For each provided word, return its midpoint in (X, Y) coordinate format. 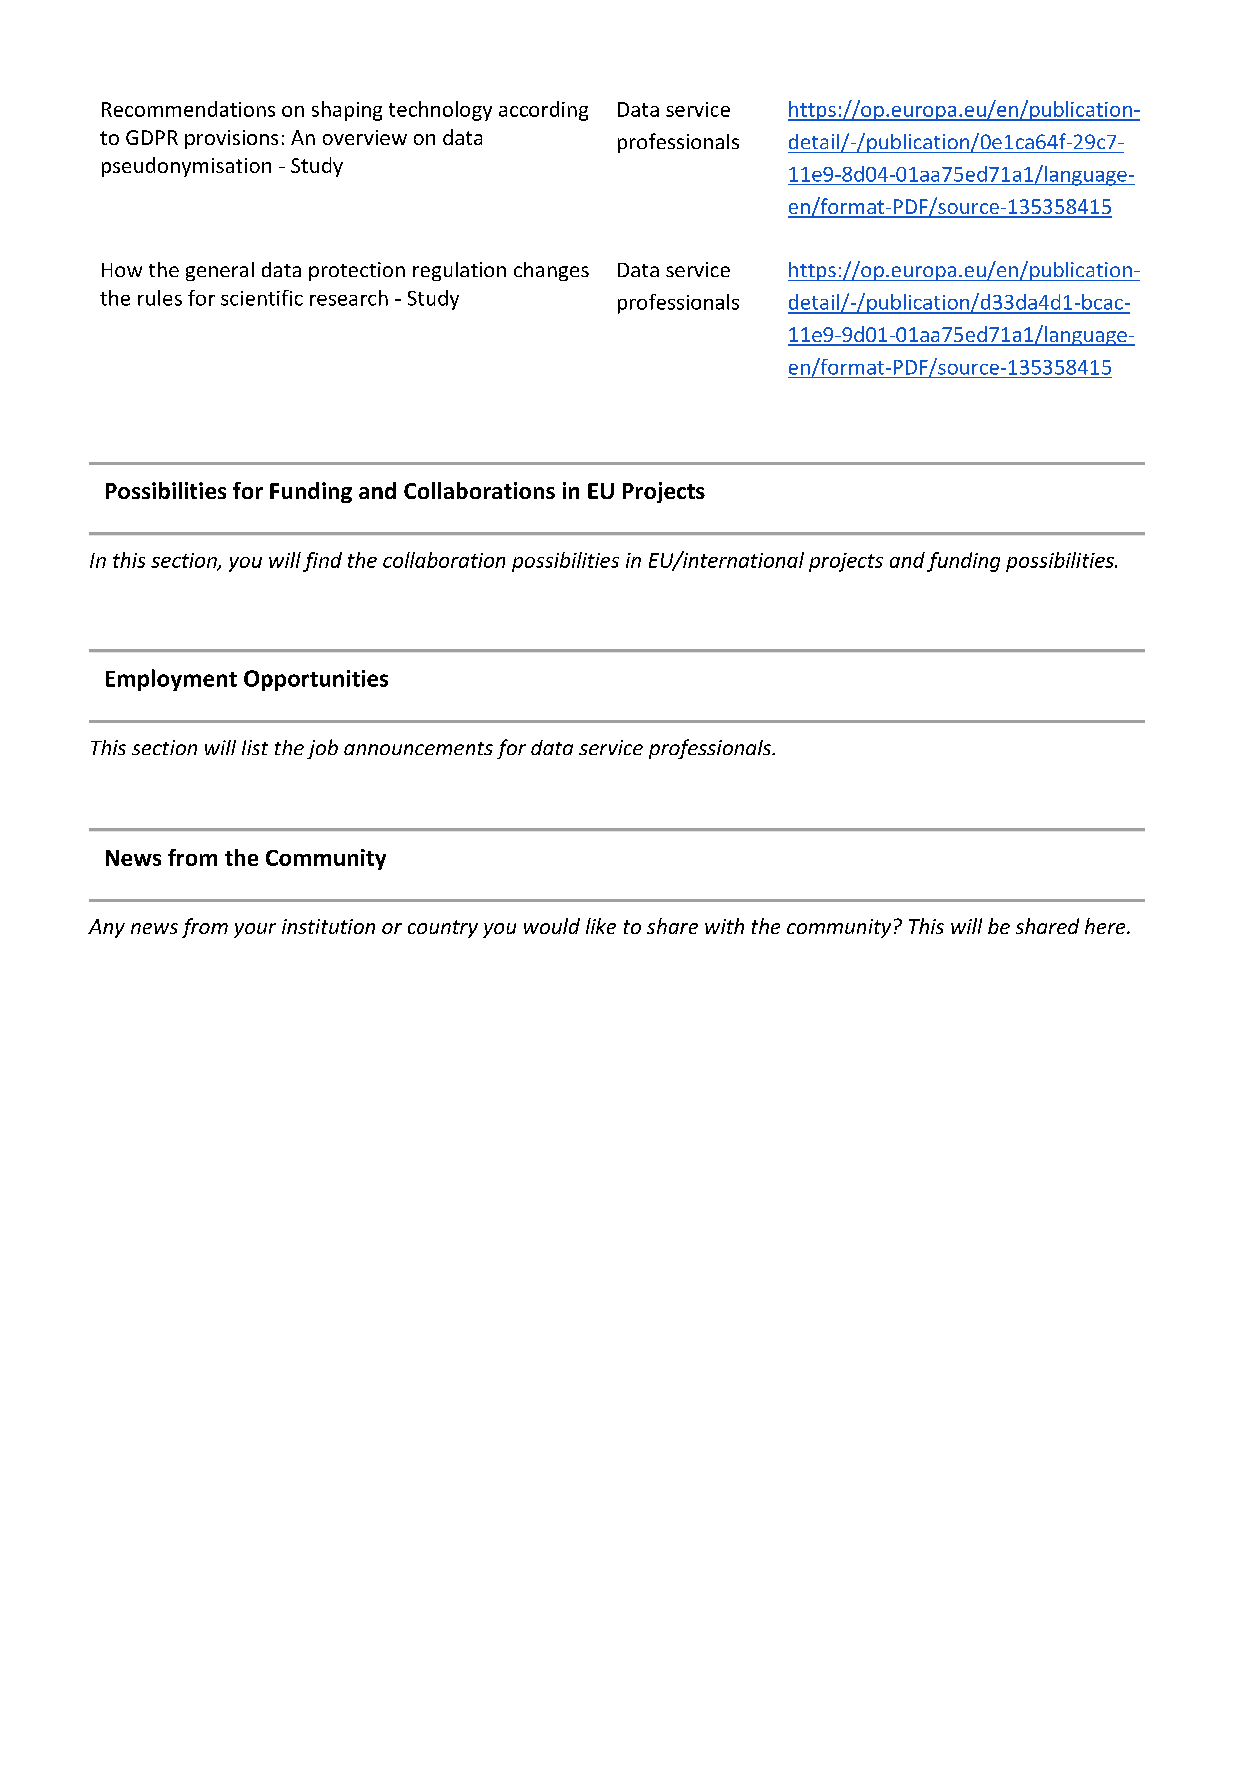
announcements (418, 748)
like (601, 926)
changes (551, 271)
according (543, 111)
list (255, 747)
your (255, 930)
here (1106, 926)
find (322, 562)
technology (440, 111)
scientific (262, 298)
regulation (459, 271)
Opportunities (316, 680)
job (322, 749)
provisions (231, 139)
